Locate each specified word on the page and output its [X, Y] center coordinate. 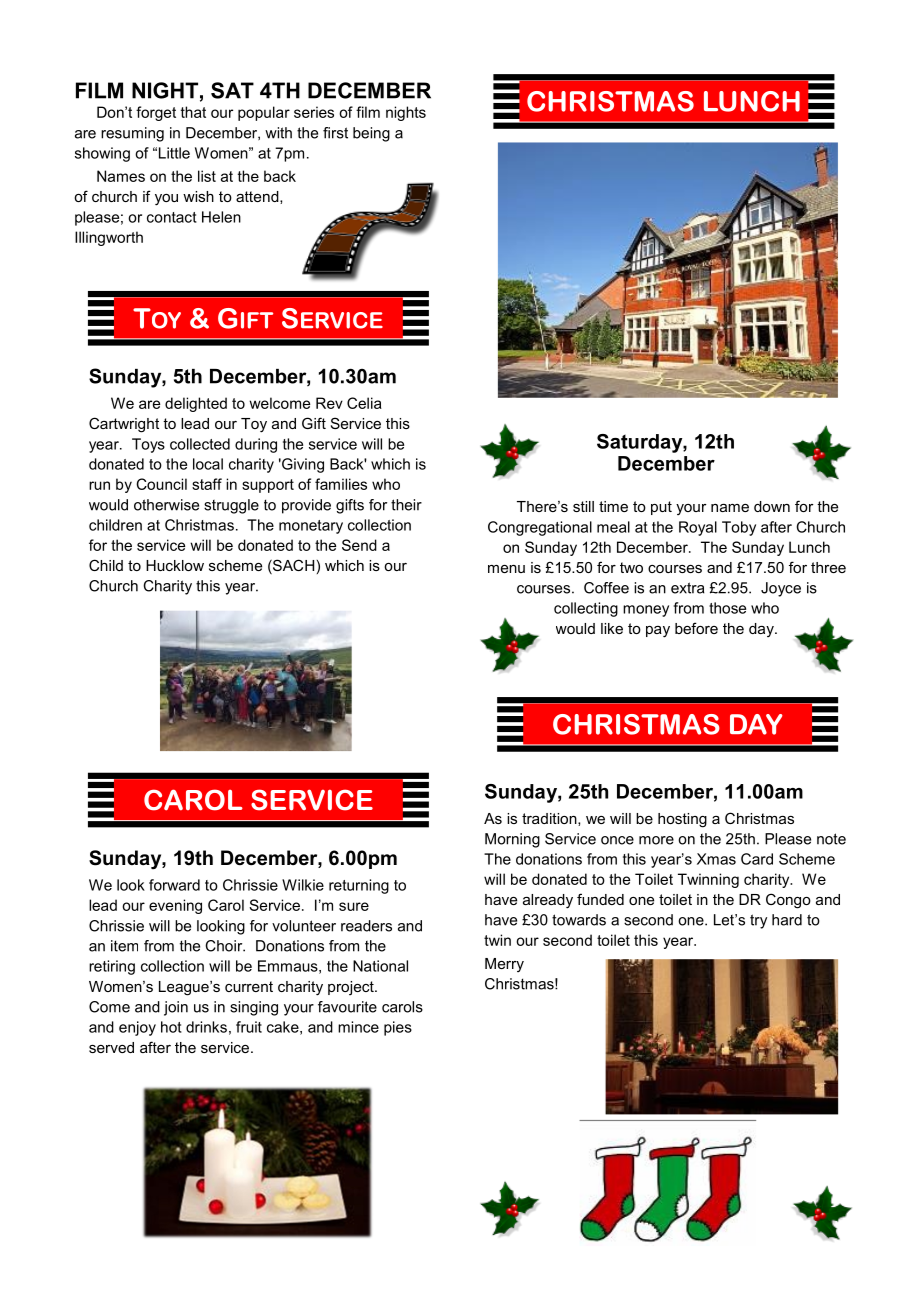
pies [398, 1028]
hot [171, 1027]
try [758, 921]
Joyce [781, 589]
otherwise [166, 505]
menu [506, 569]
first [335, 133]
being [371, 134]
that [193, 112]
